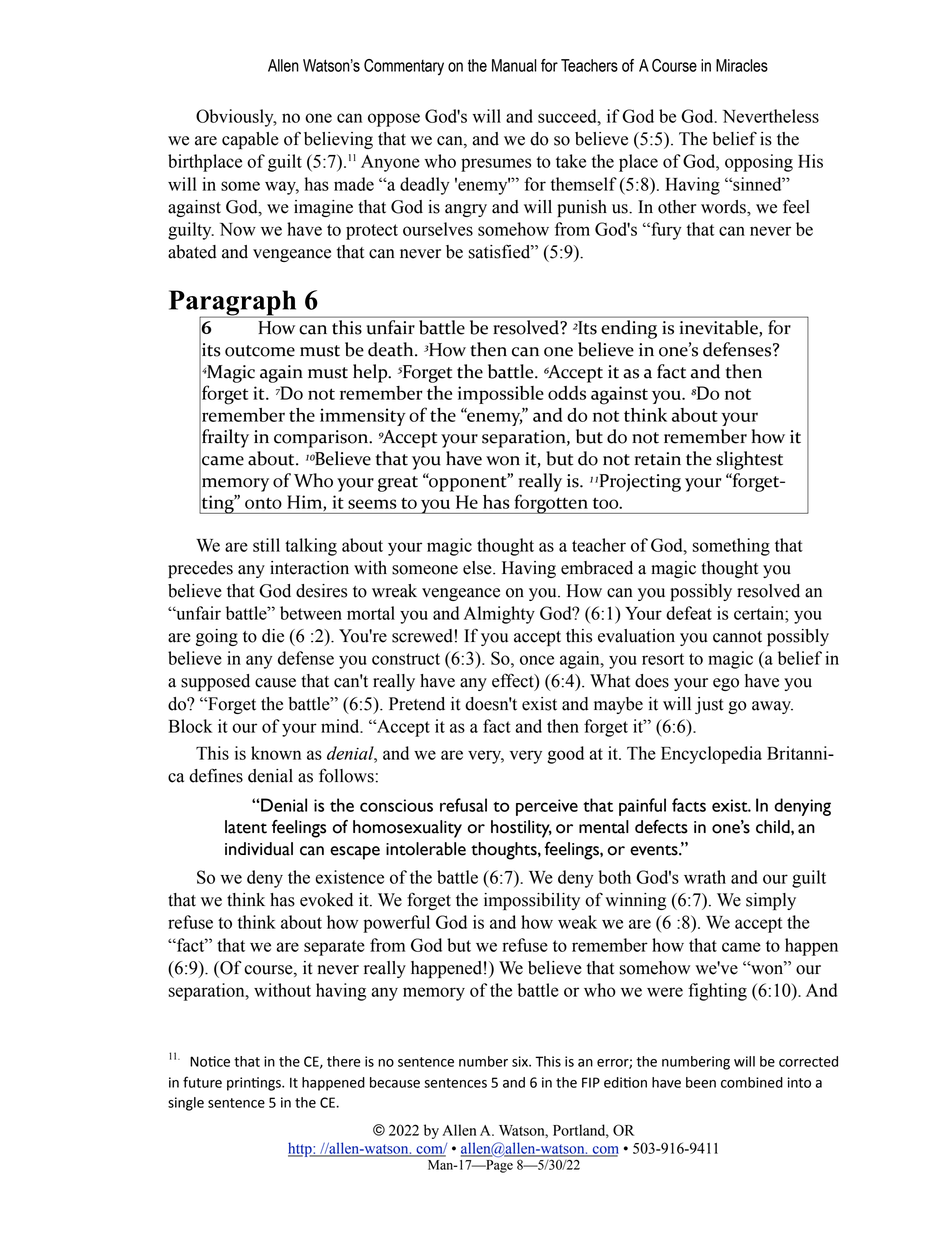 The width and height of the image is (952, 1233). What do you see at coordinates (514, 65) in the image?
I see `Manual` at bounding box center [514, 65].
